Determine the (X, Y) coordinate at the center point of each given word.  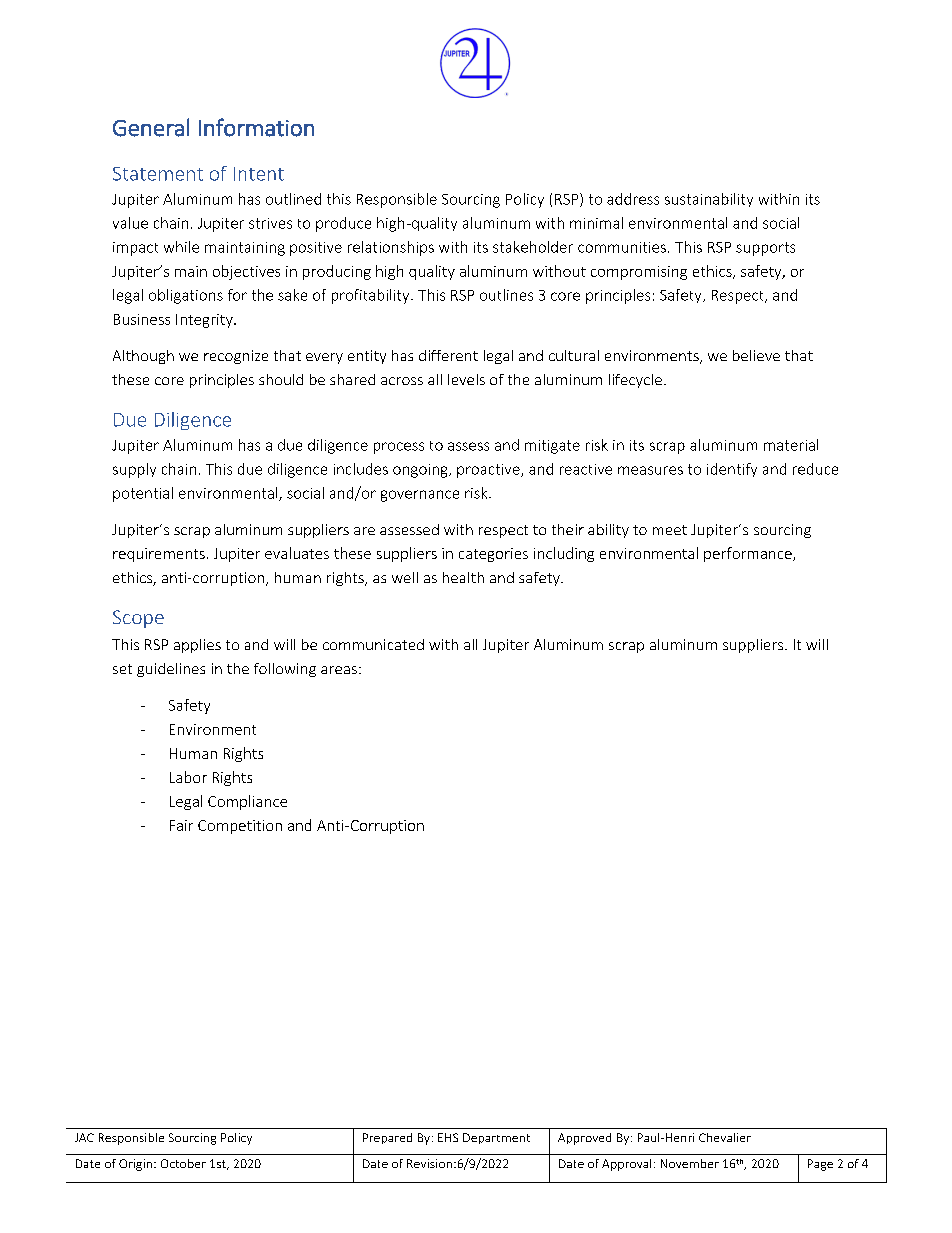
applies (197, 646)
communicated (373, 644)
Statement (158, 174)
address (633, 199)
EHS (448, 1137)
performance (749, 554)
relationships (391, 248)
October (183, 1163)
